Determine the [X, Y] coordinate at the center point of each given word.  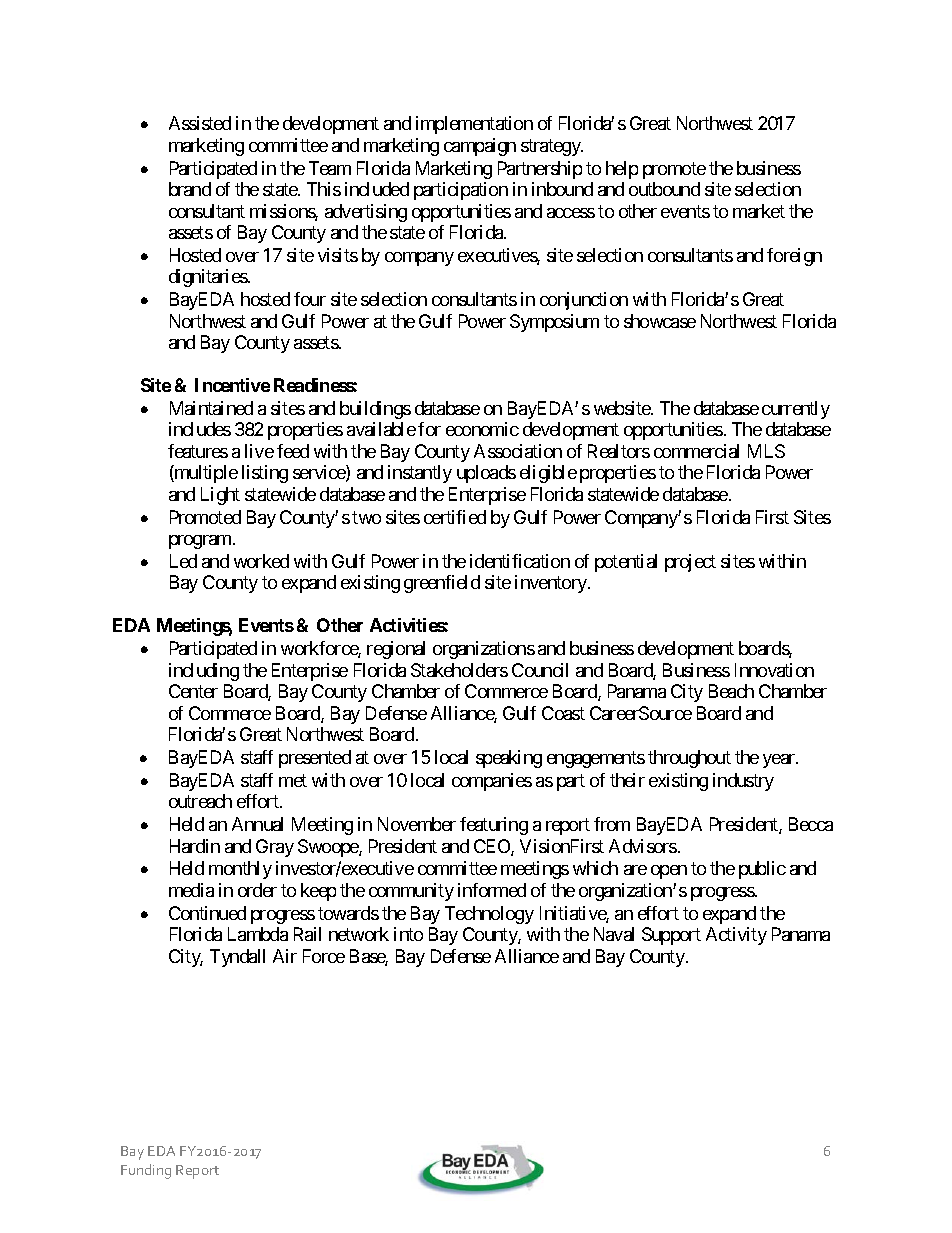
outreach [200, 801]
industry [743, 782]
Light [220, 496]
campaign [480, 147]
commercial [696, 451]
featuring [494, 826]
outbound [664, 189]
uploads [486, 474]
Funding [146, 1171]
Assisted [200, 123]
